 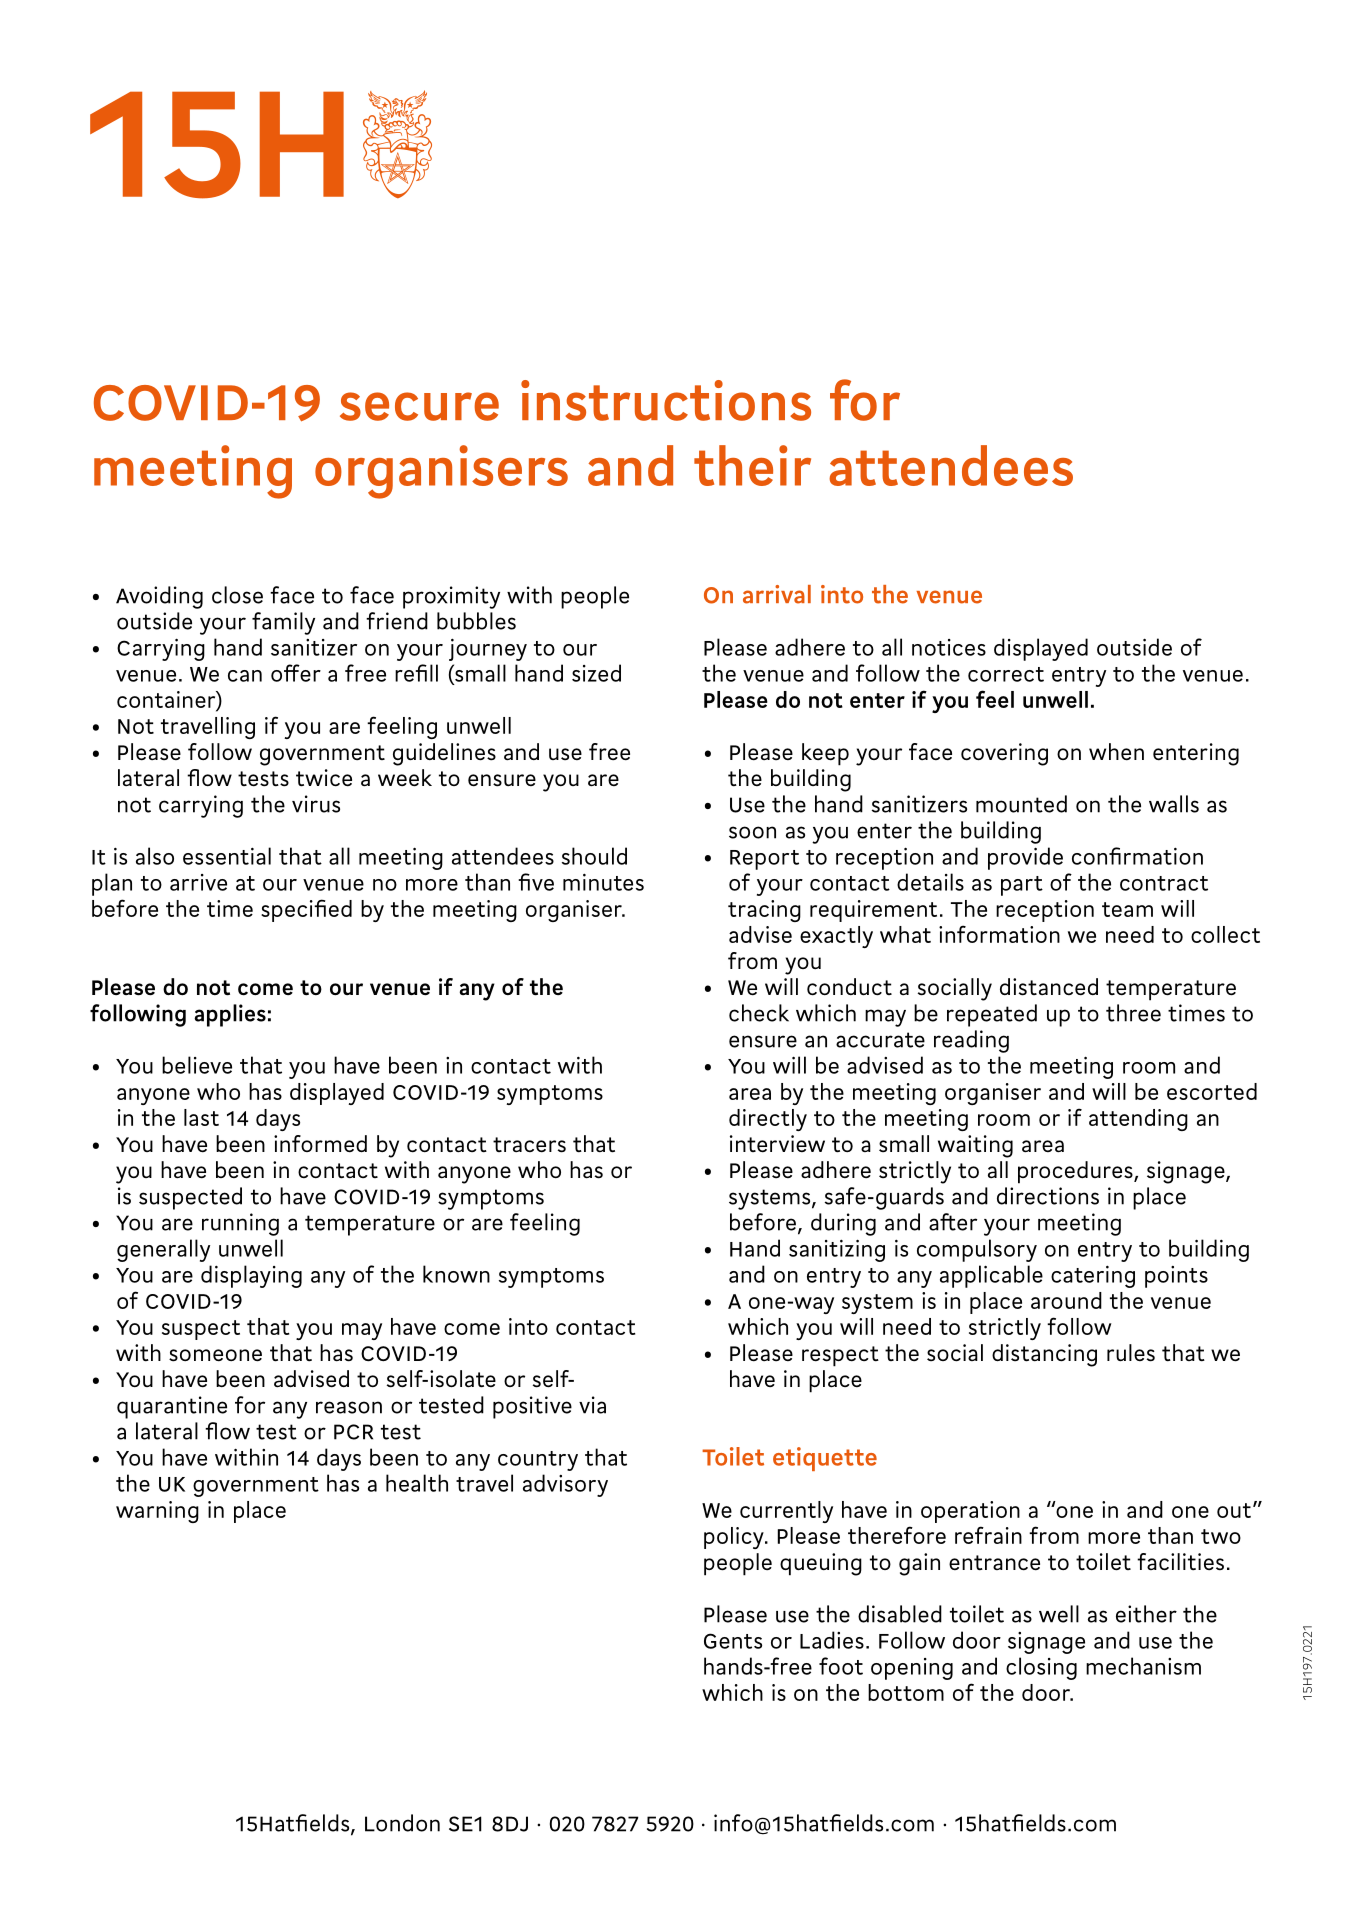 What do you see at coordinates (666, 400) in the screenshot?
I see `instructions` at bounding box center [666, 400].
